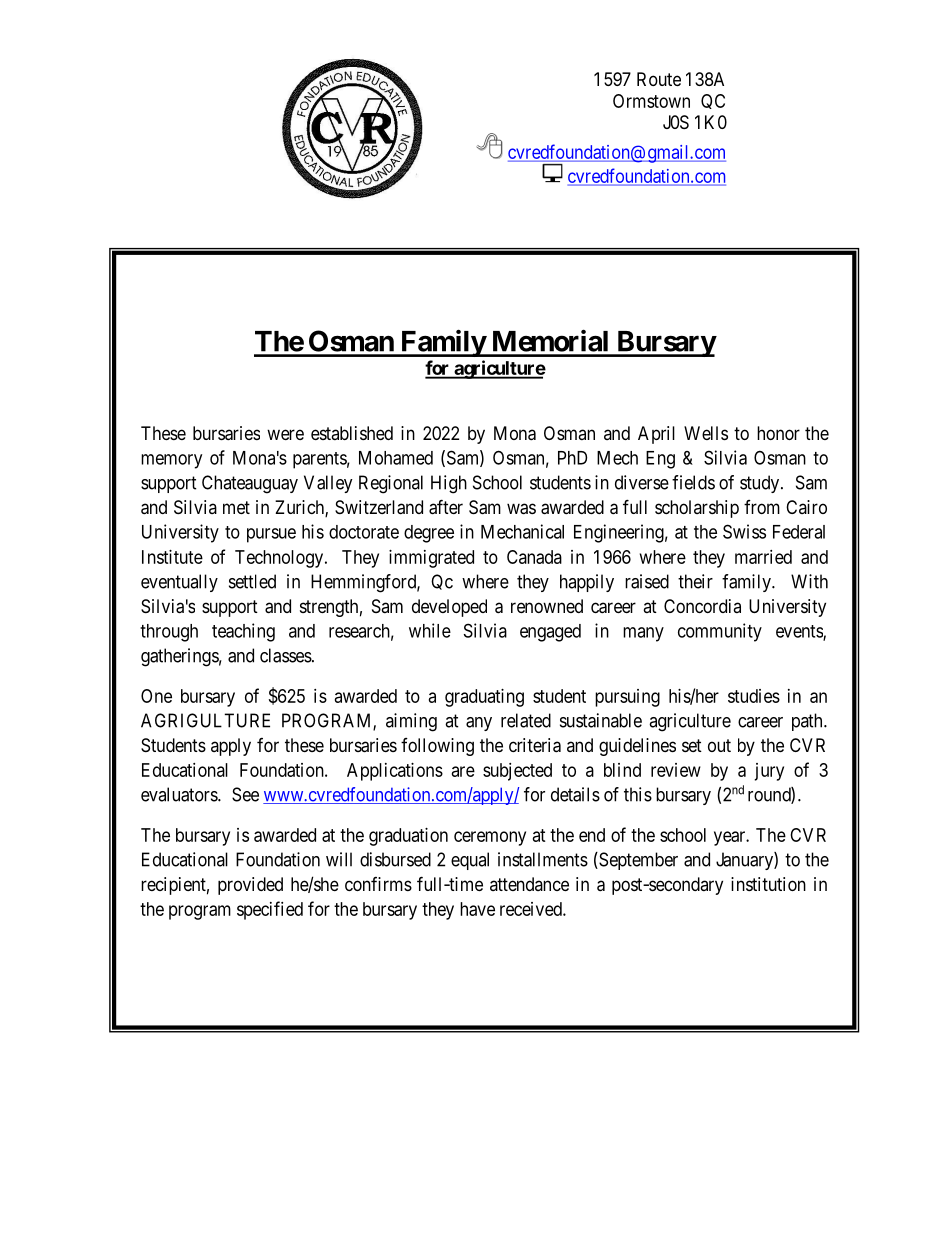 This screenshot has height=1233, width=952. I want to click on provided, so click(250, 886).
